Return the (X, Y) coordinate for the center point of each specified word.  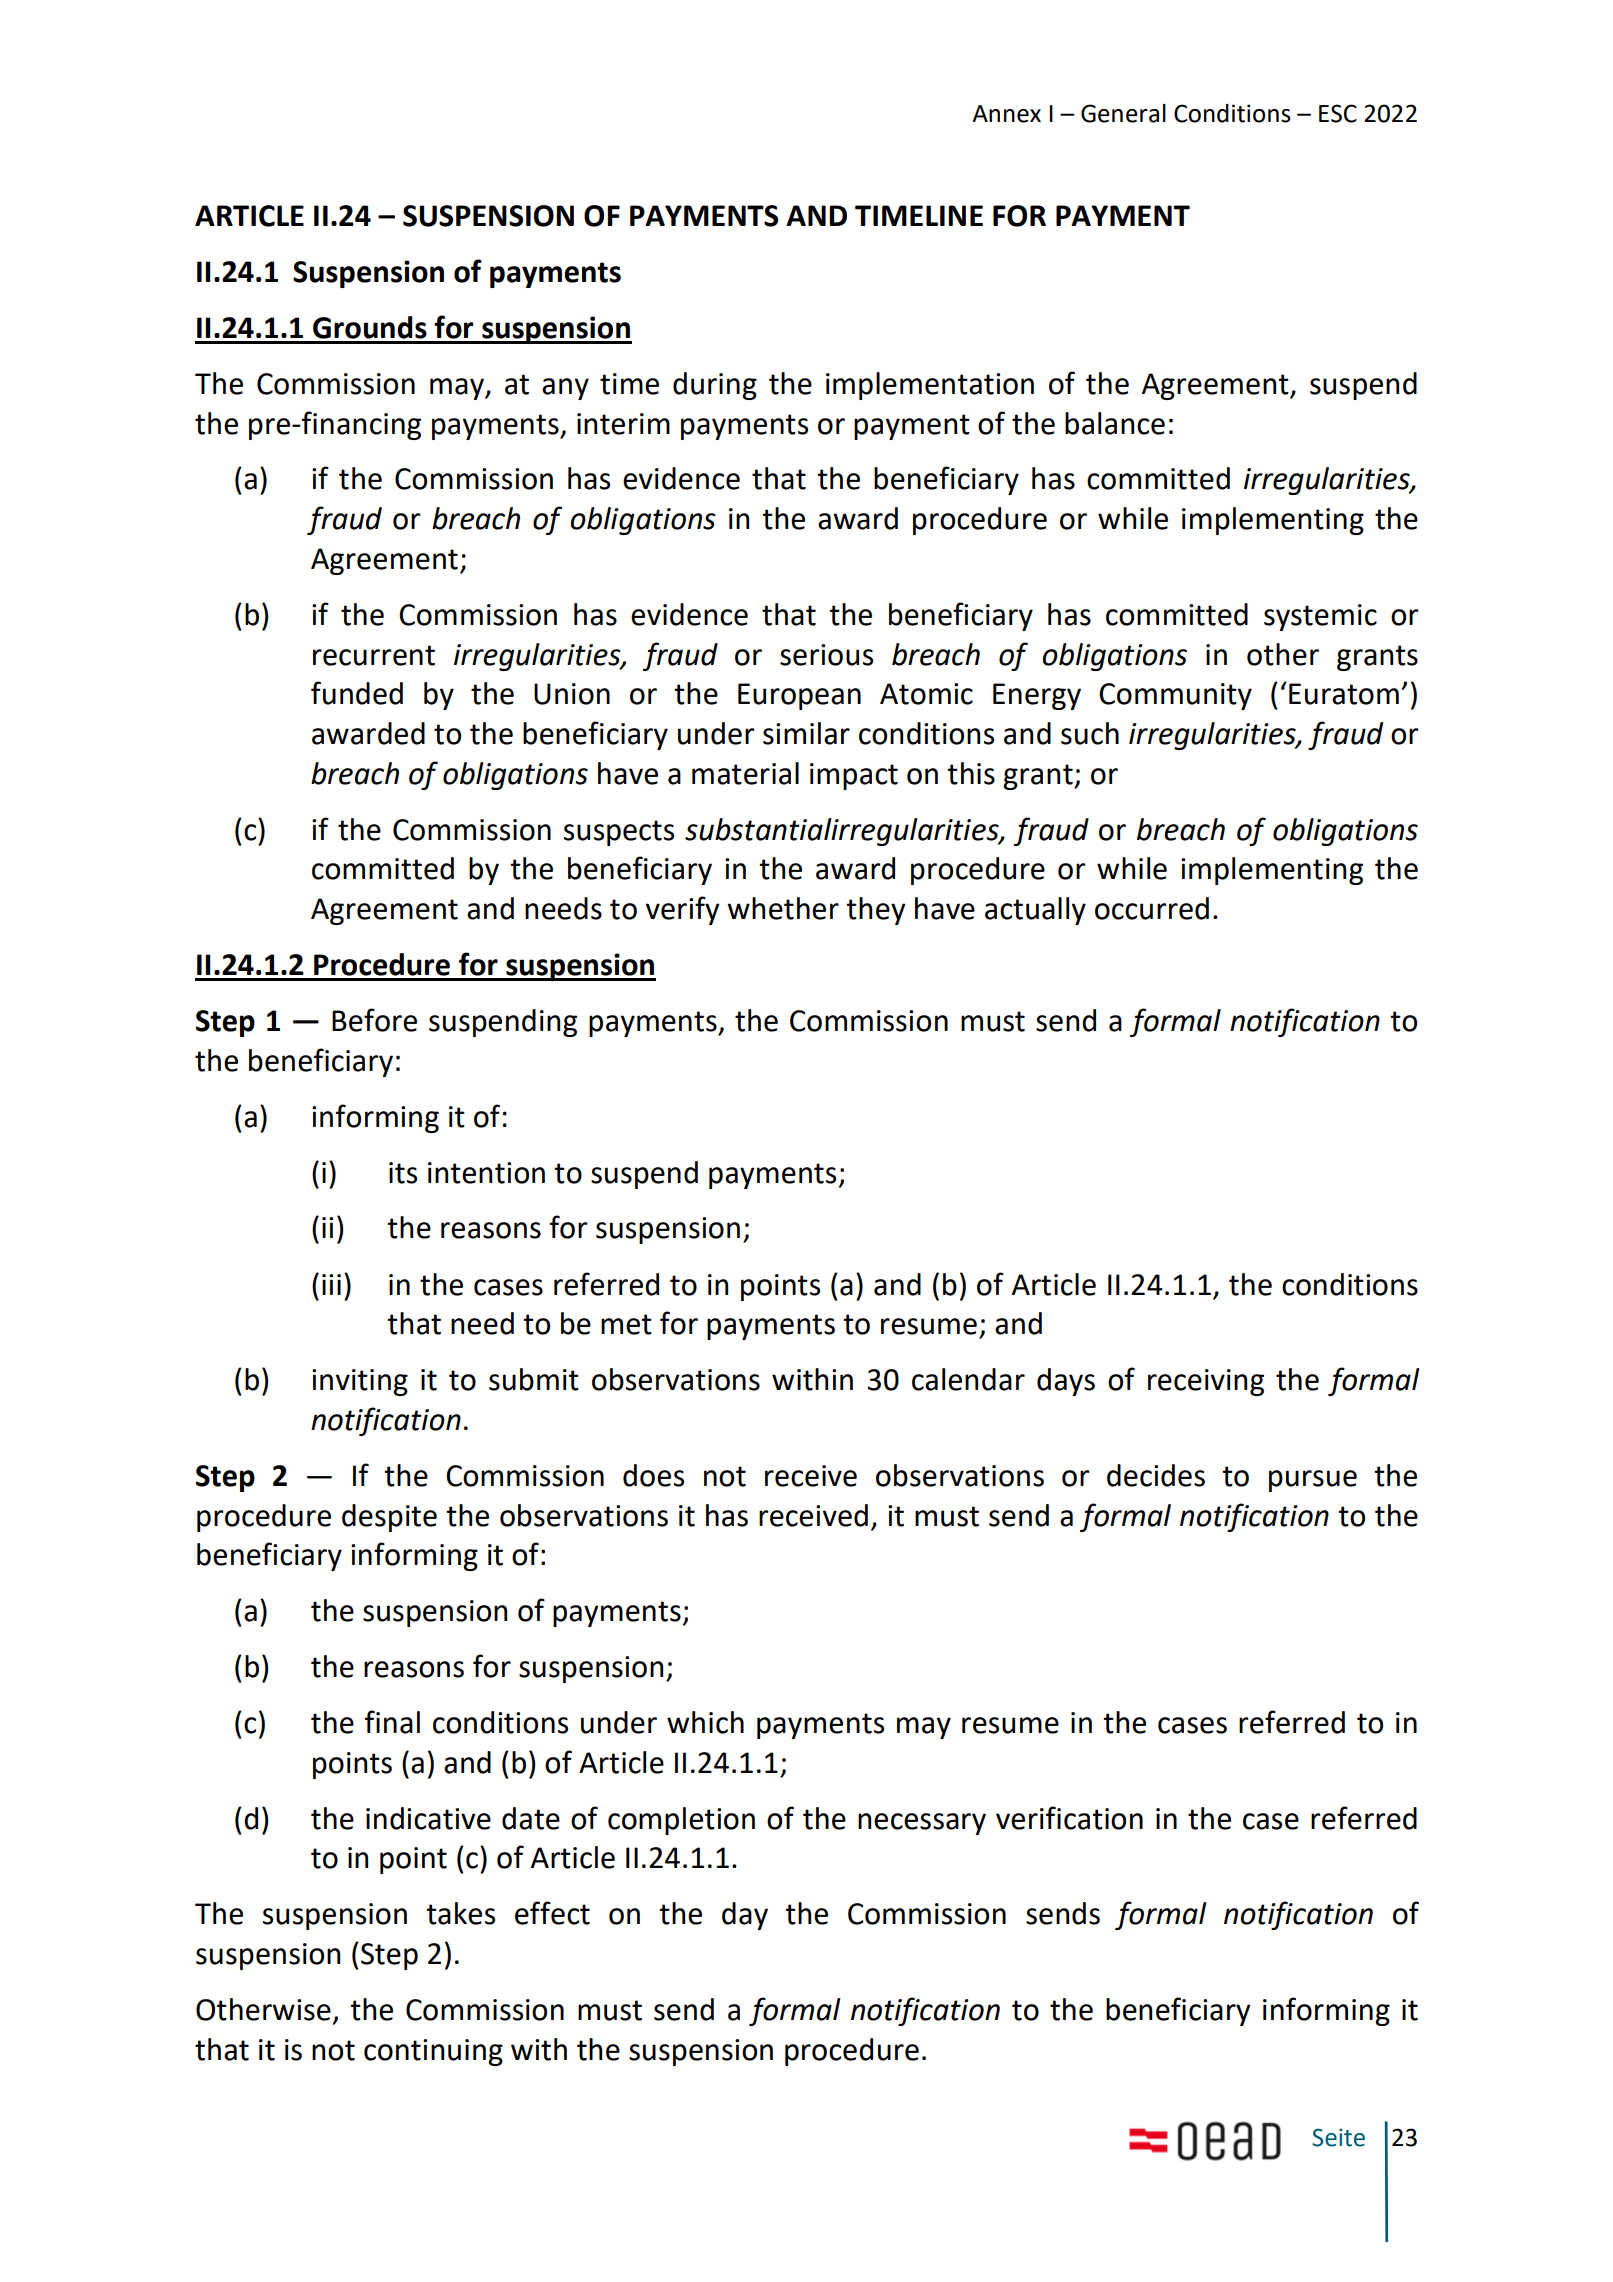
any (565, 389)
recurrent (374, 655)
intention (486, 1173)
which (705, 1722)
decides (1156, 1475)
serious (826, 655)
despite (389, 1518)
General (1123, 113)
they (876, 911)
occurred (1152, 908)
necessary (922, 1824)
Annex (1006, 114)
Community (1175, 696)
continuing (433, 2052)
